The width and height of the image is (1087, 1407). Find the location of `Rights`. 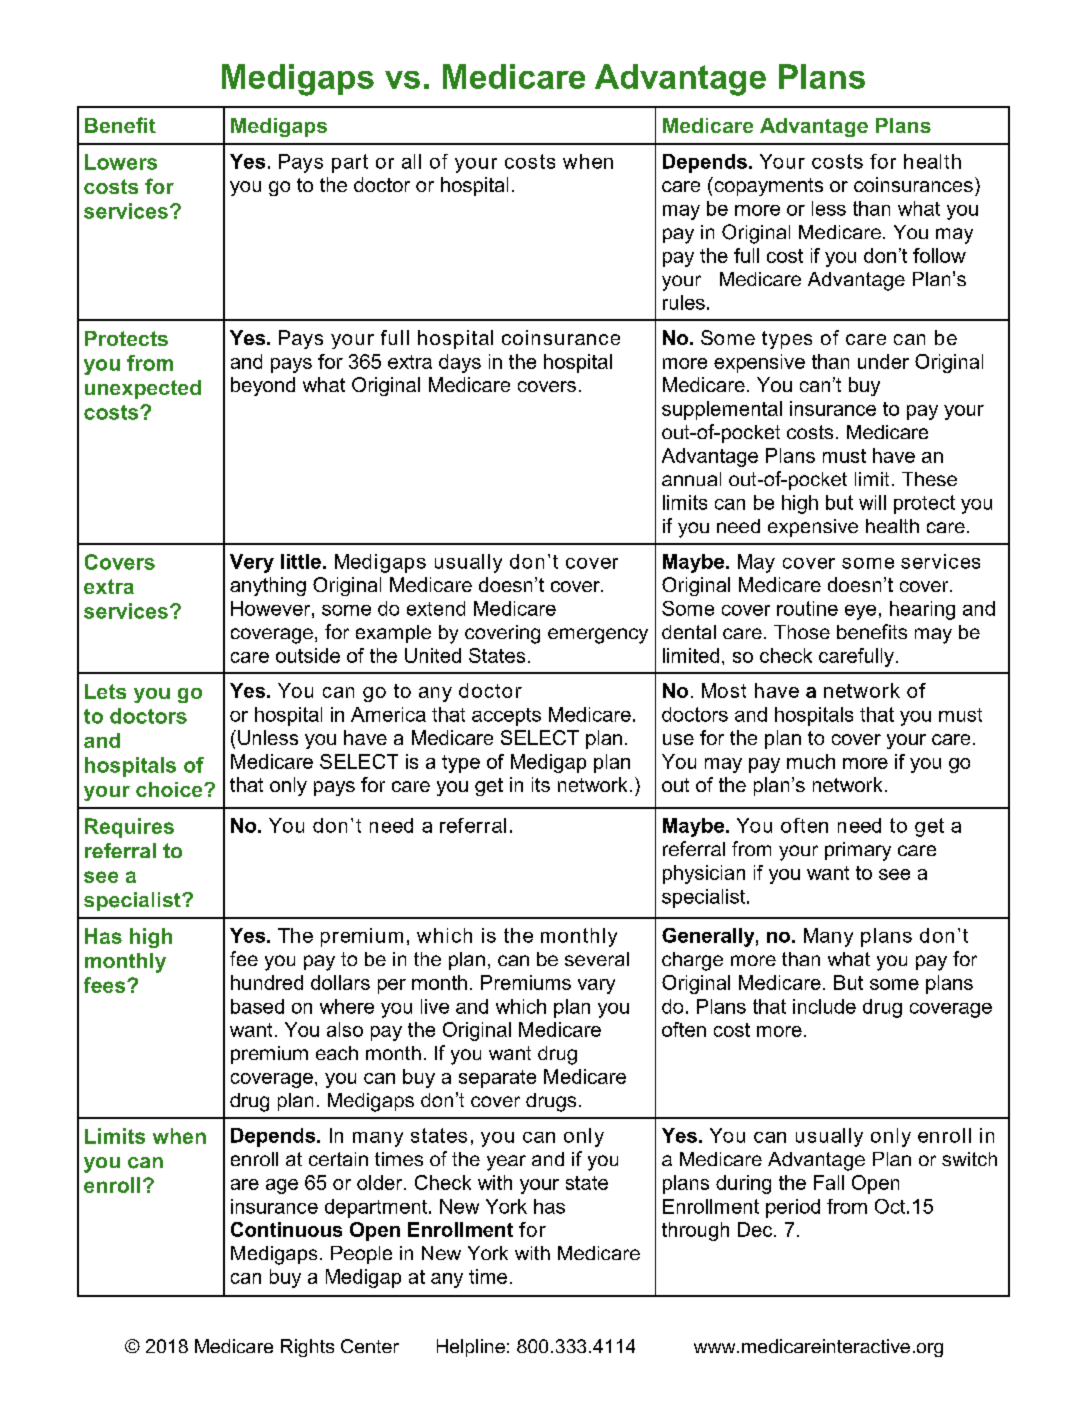

Rights is located at coordinates (307, 1348).
